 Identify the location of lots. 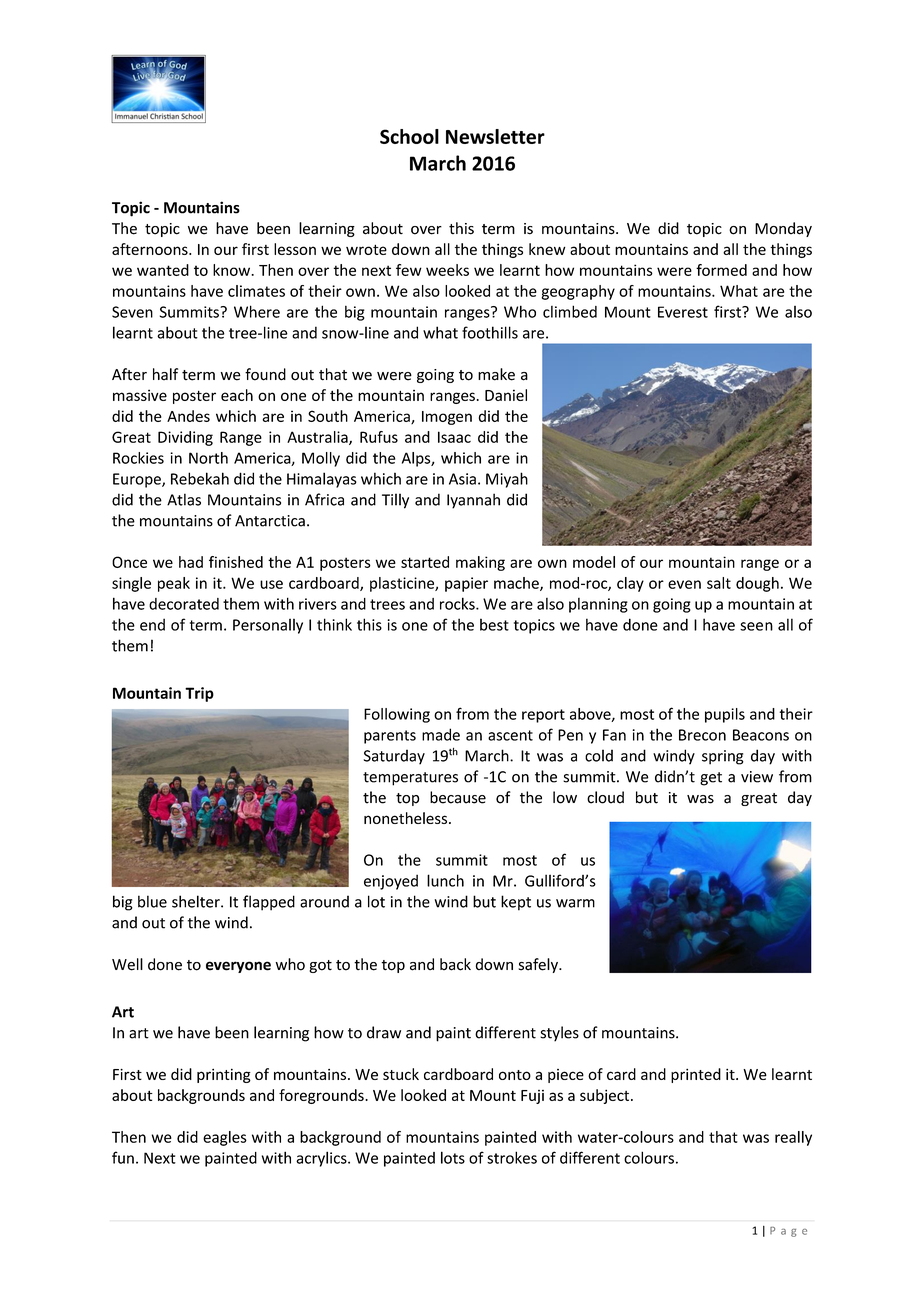
(453, 1157).
